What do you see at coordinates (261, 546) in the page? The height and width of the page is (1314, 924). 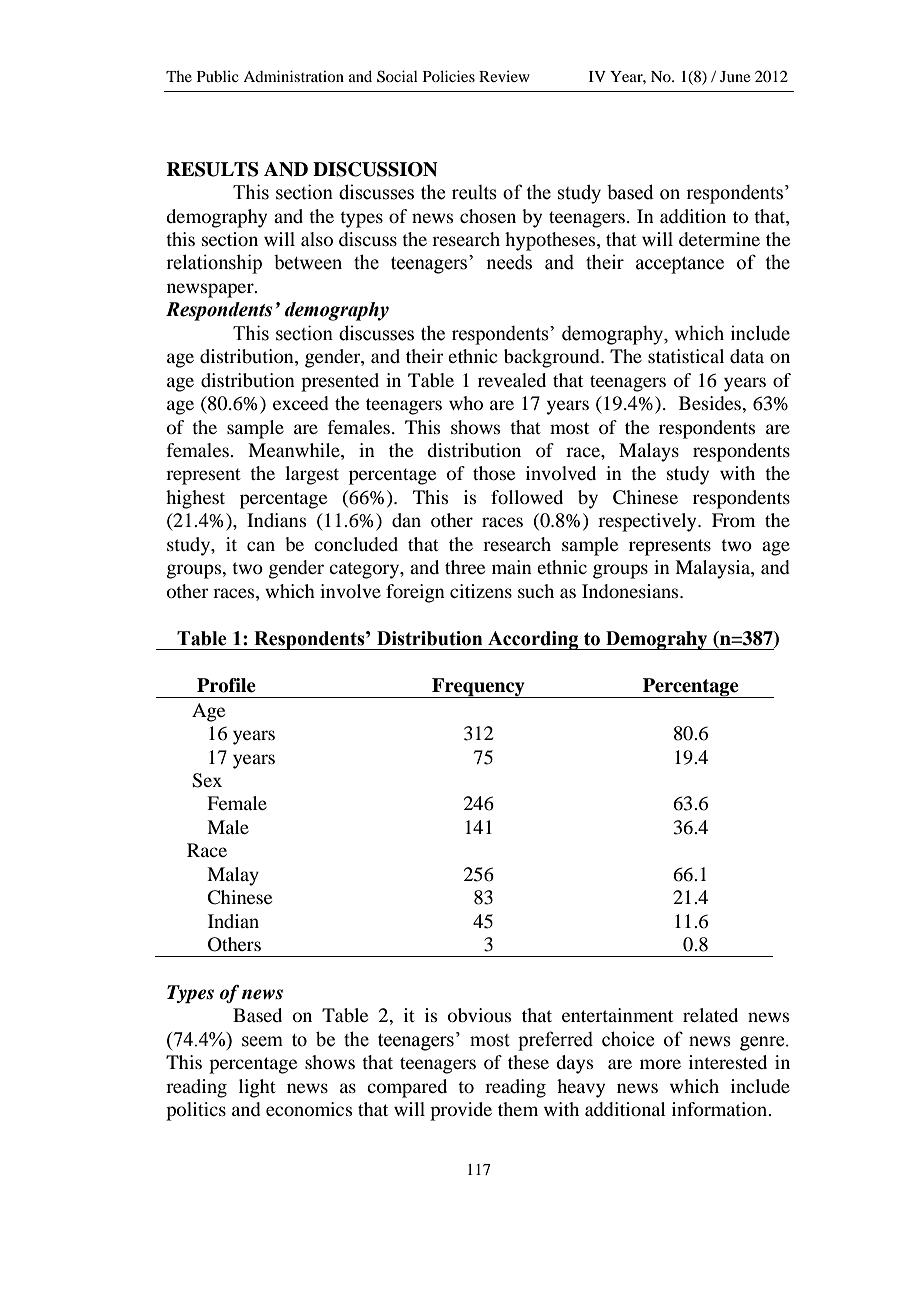 I see `can` at bounding box center [261, 546].
